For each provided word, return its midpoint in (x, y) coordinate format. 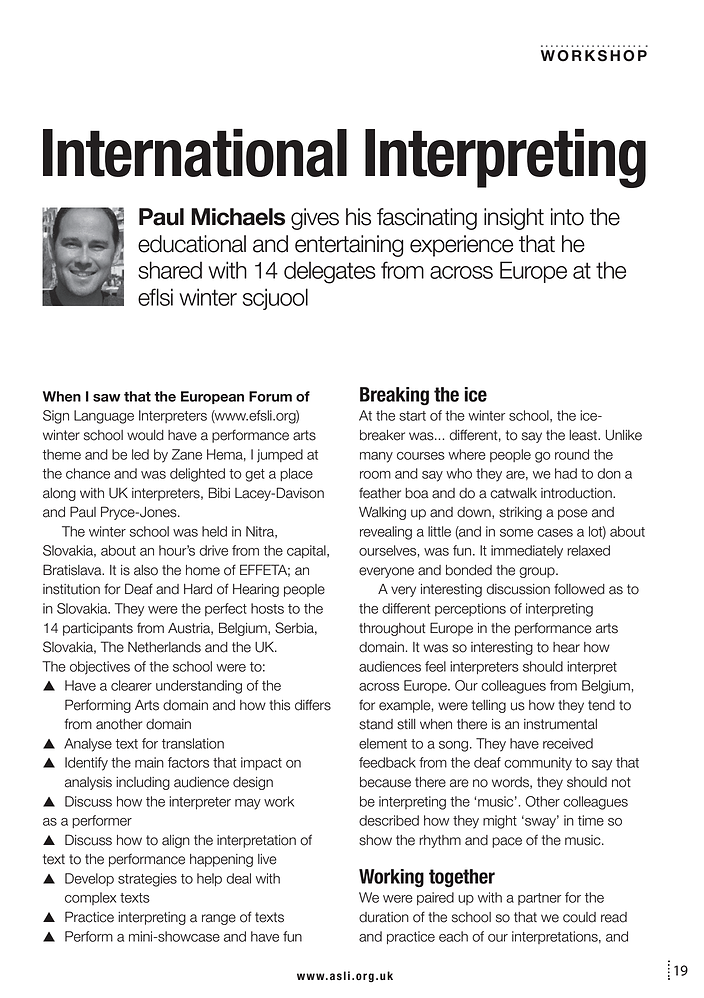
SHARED (170, 270)
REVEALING (386, 533)
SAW (106, 398)
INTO (567, 217)
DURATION (384, 917)
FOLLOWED (579, 589)
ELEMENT (383, 743)
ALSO (146, 570)
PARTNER (539, 899)
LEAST (584, 435)
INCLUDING (143, 783)
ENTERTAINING (349, 246)
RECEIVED (568, 743)
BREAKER (382, 435)
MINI (142, 936)
